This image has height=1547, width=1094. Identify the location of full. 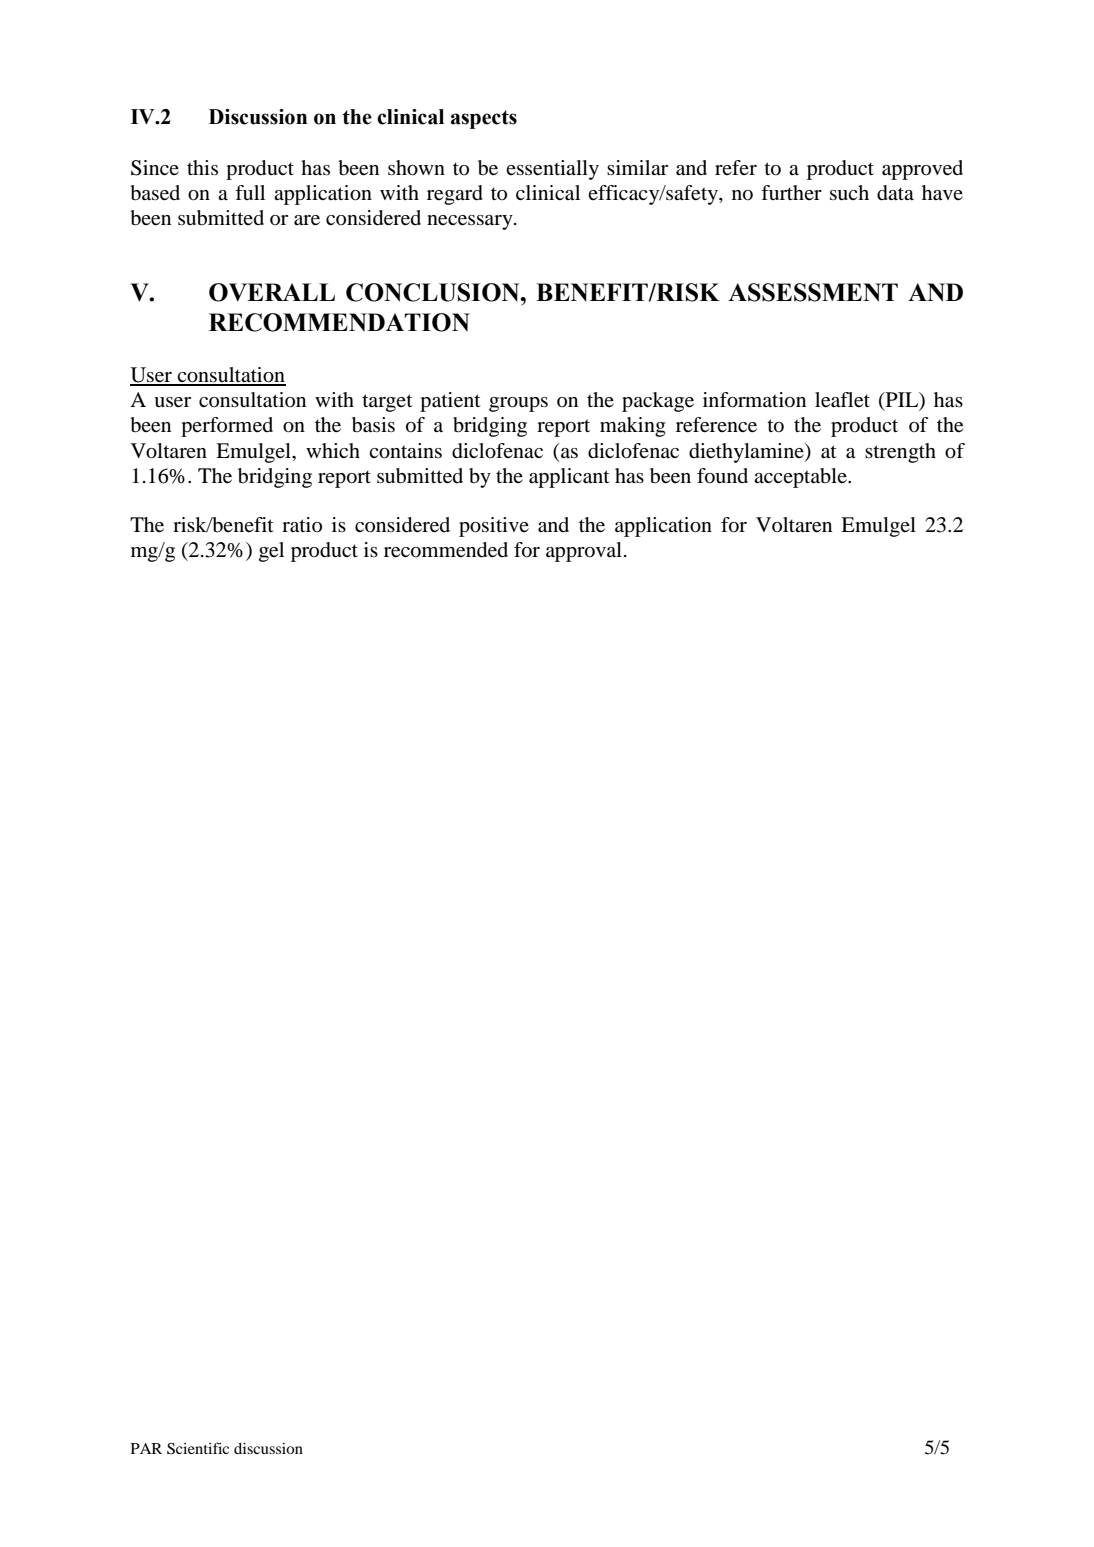
(250, 192).
